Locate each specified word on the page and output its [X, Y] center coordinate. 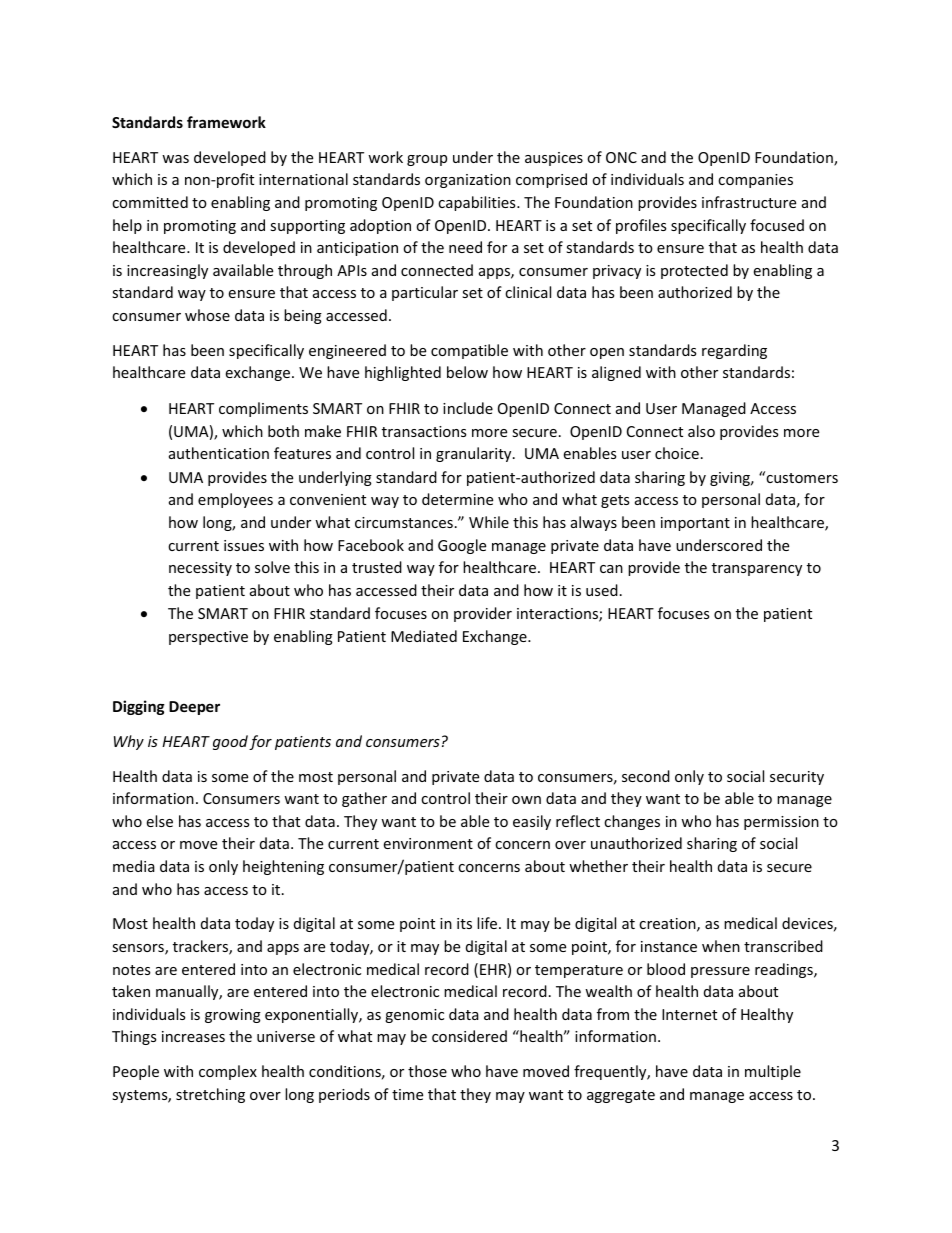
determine [457, 499]
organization [468, 181]
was [175, 159]
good [230, 742]
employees [235, 500]
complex [228, 1072]
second [646, 776]
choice [677, 453]
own [526, 800]
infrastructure [749, 202]
